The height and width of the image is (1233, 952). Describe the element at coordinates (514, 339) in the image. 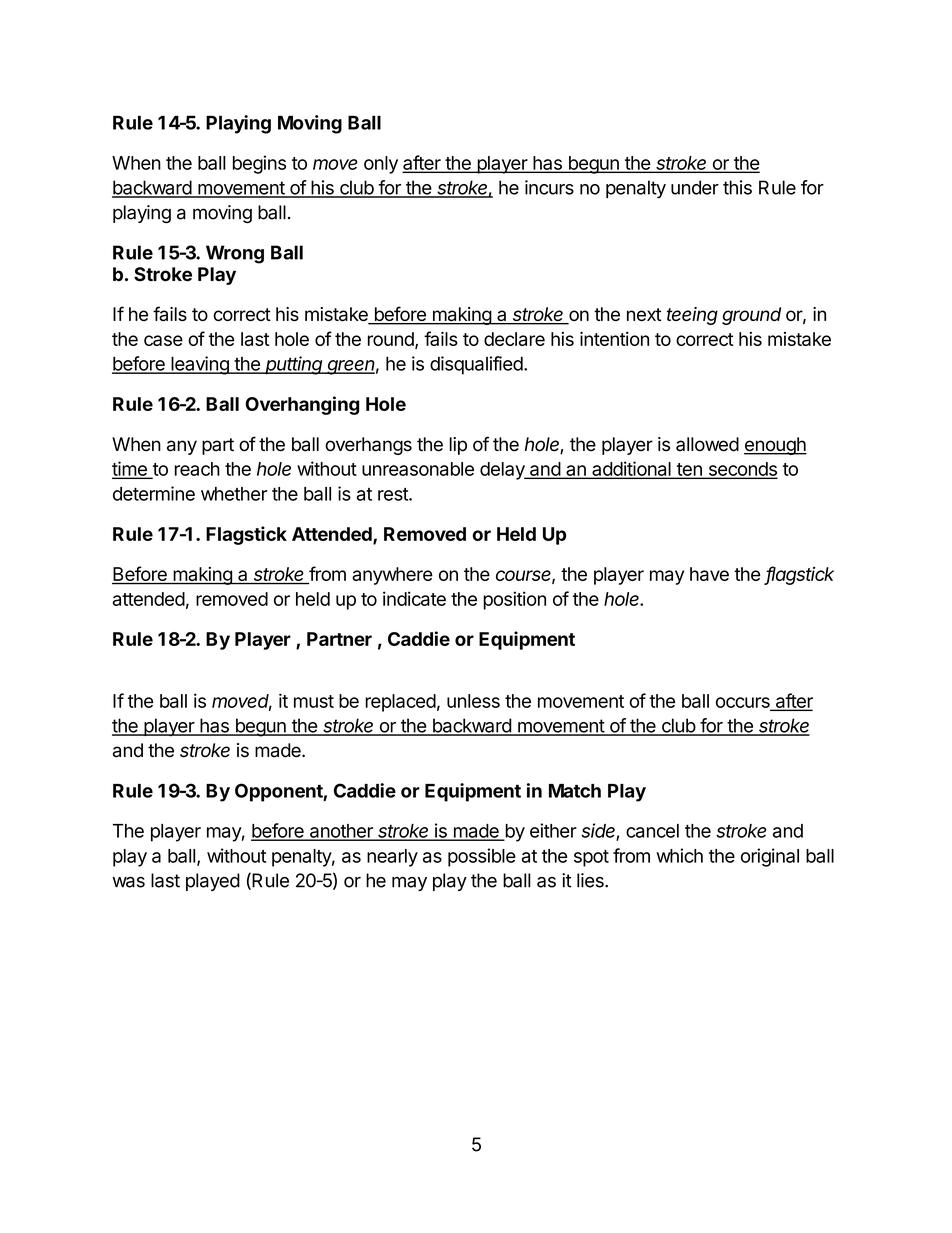

I see `declare` at that location.
